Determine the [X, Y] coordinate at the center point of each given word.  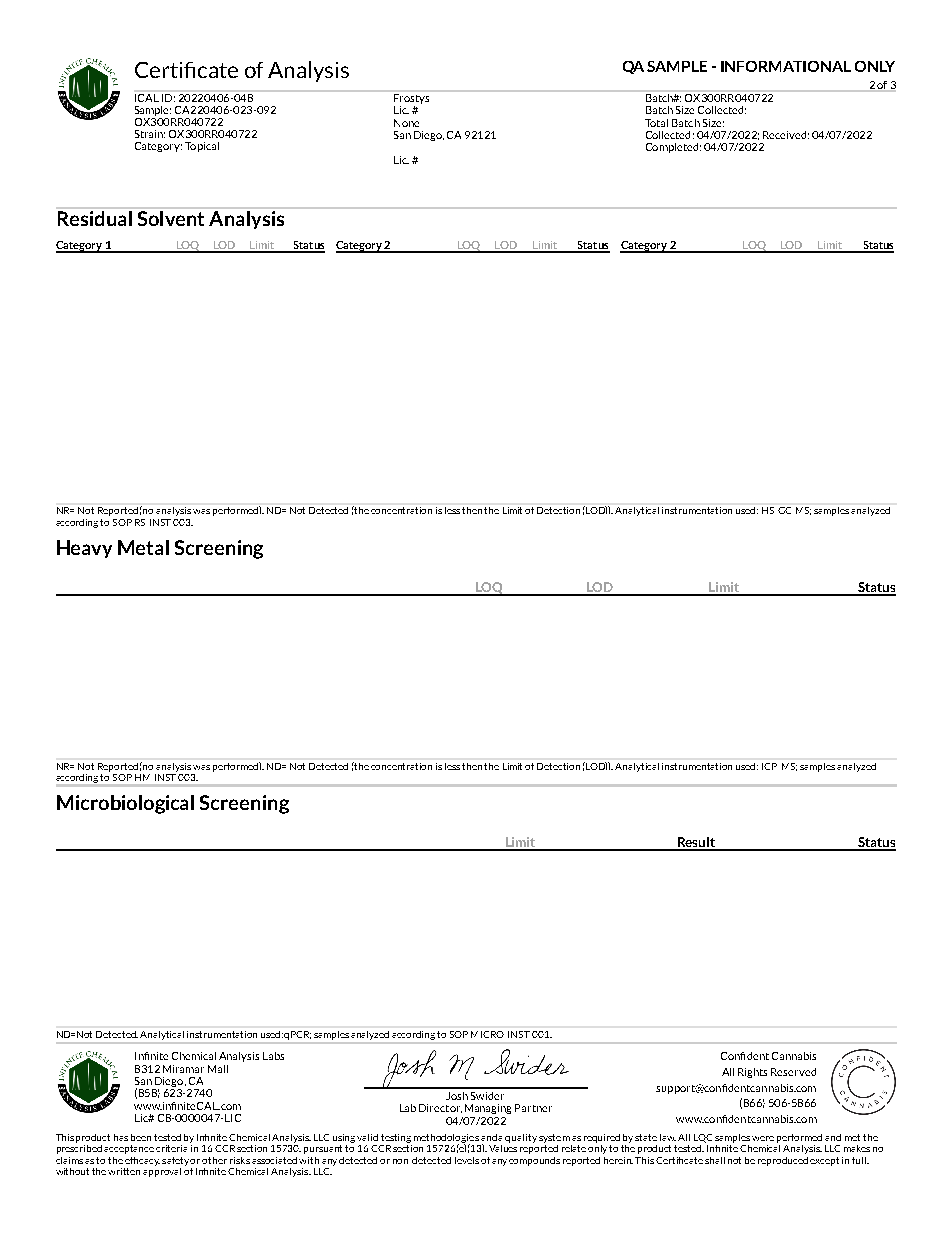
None [406, 123]
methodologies [446, 1139]
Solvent [171, 218]
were [763, 1138]
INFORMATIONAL [786, 66]
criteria [173, 1147]
